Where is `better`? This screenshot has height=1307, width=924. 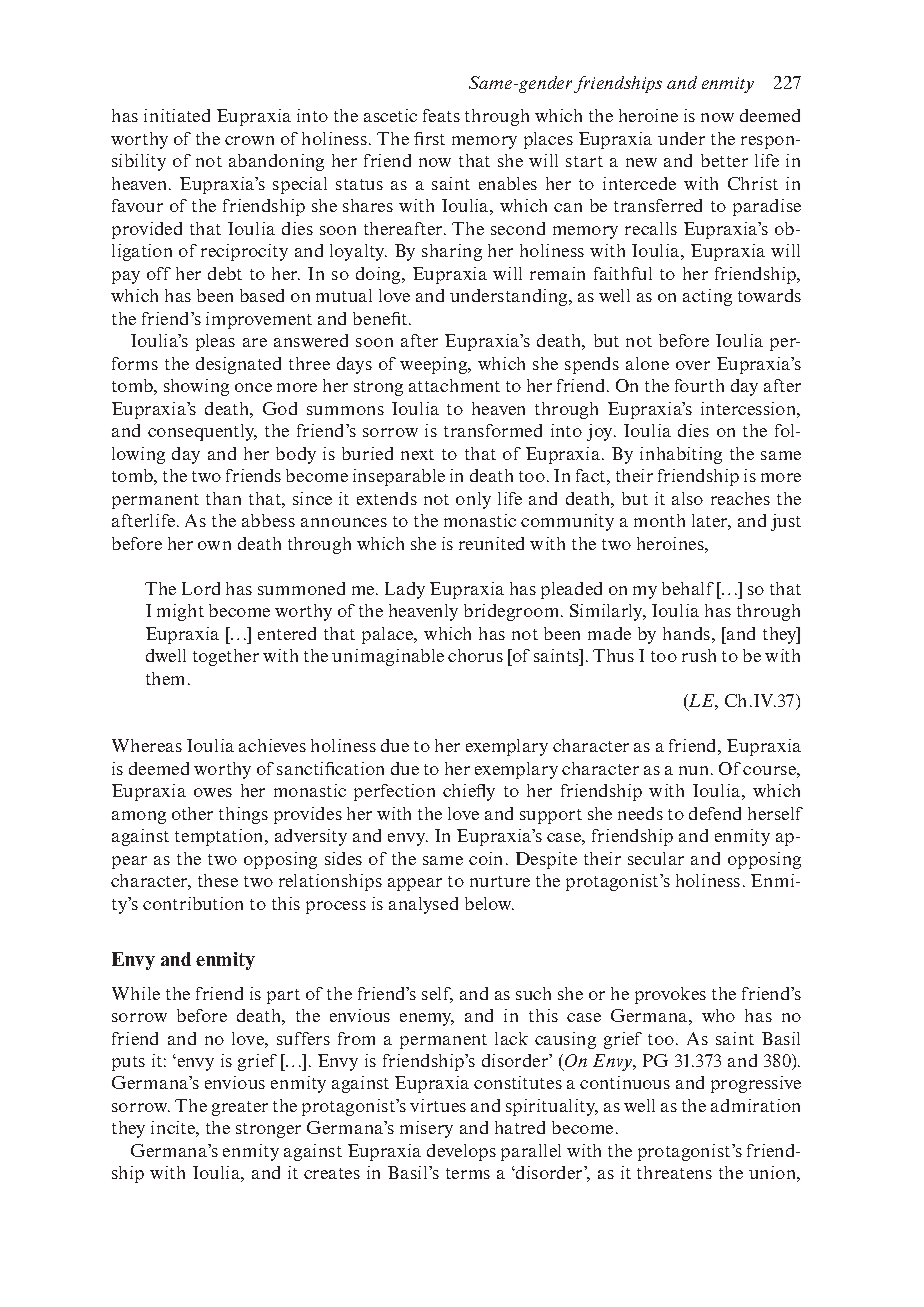
better is located at coordinates (724, 160).
